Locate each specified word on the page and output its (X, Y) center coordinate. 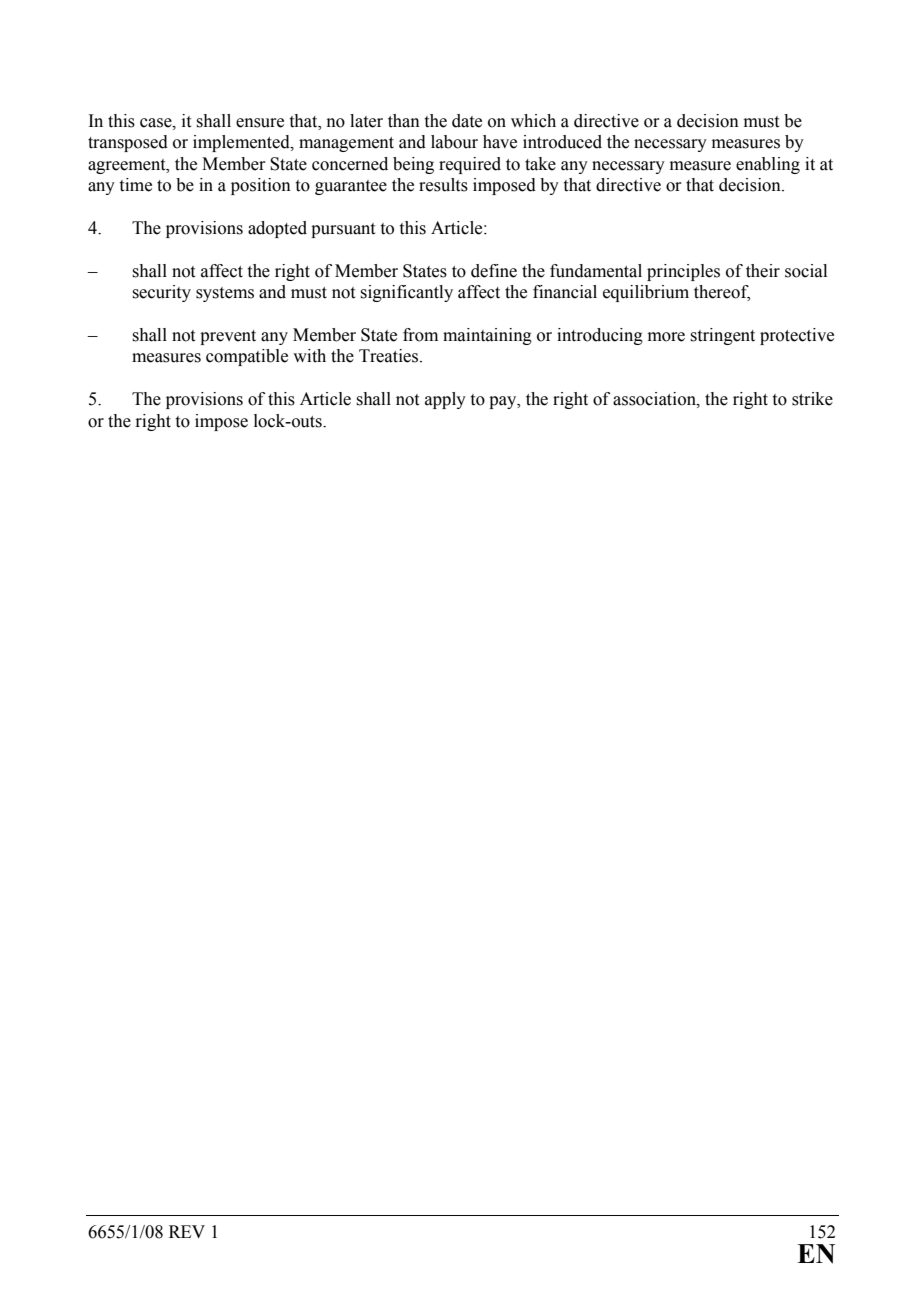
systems (225, 294)
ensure (260, 123)
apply (445, 400)
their (763, 271)
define (494, 271)
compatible (247, 357)
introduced (562, 142)
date (467, 121)
